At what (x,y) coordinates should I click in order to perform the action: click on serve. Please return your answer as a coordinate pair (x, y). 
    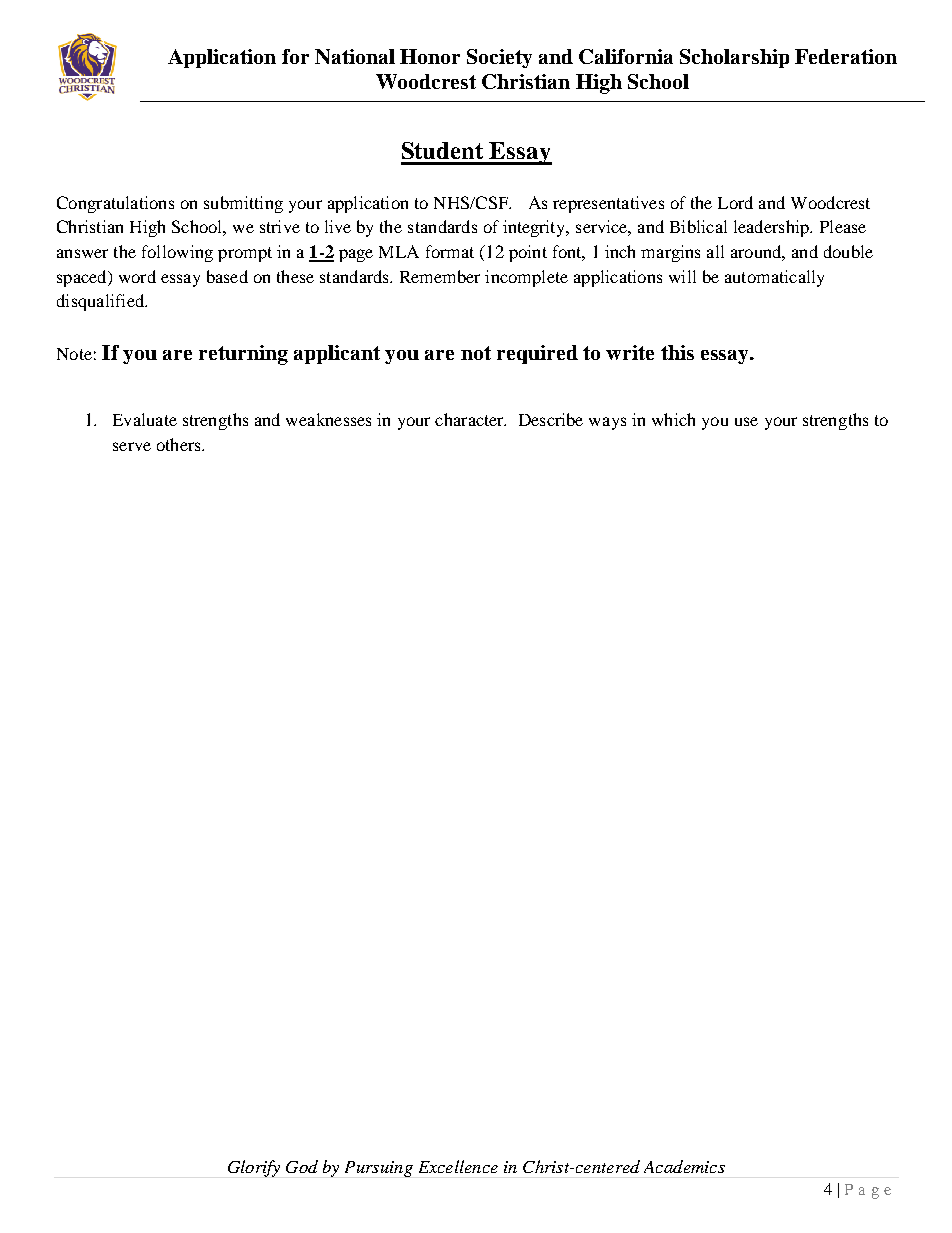
    Looking at the image, I should click on (132, 446).
